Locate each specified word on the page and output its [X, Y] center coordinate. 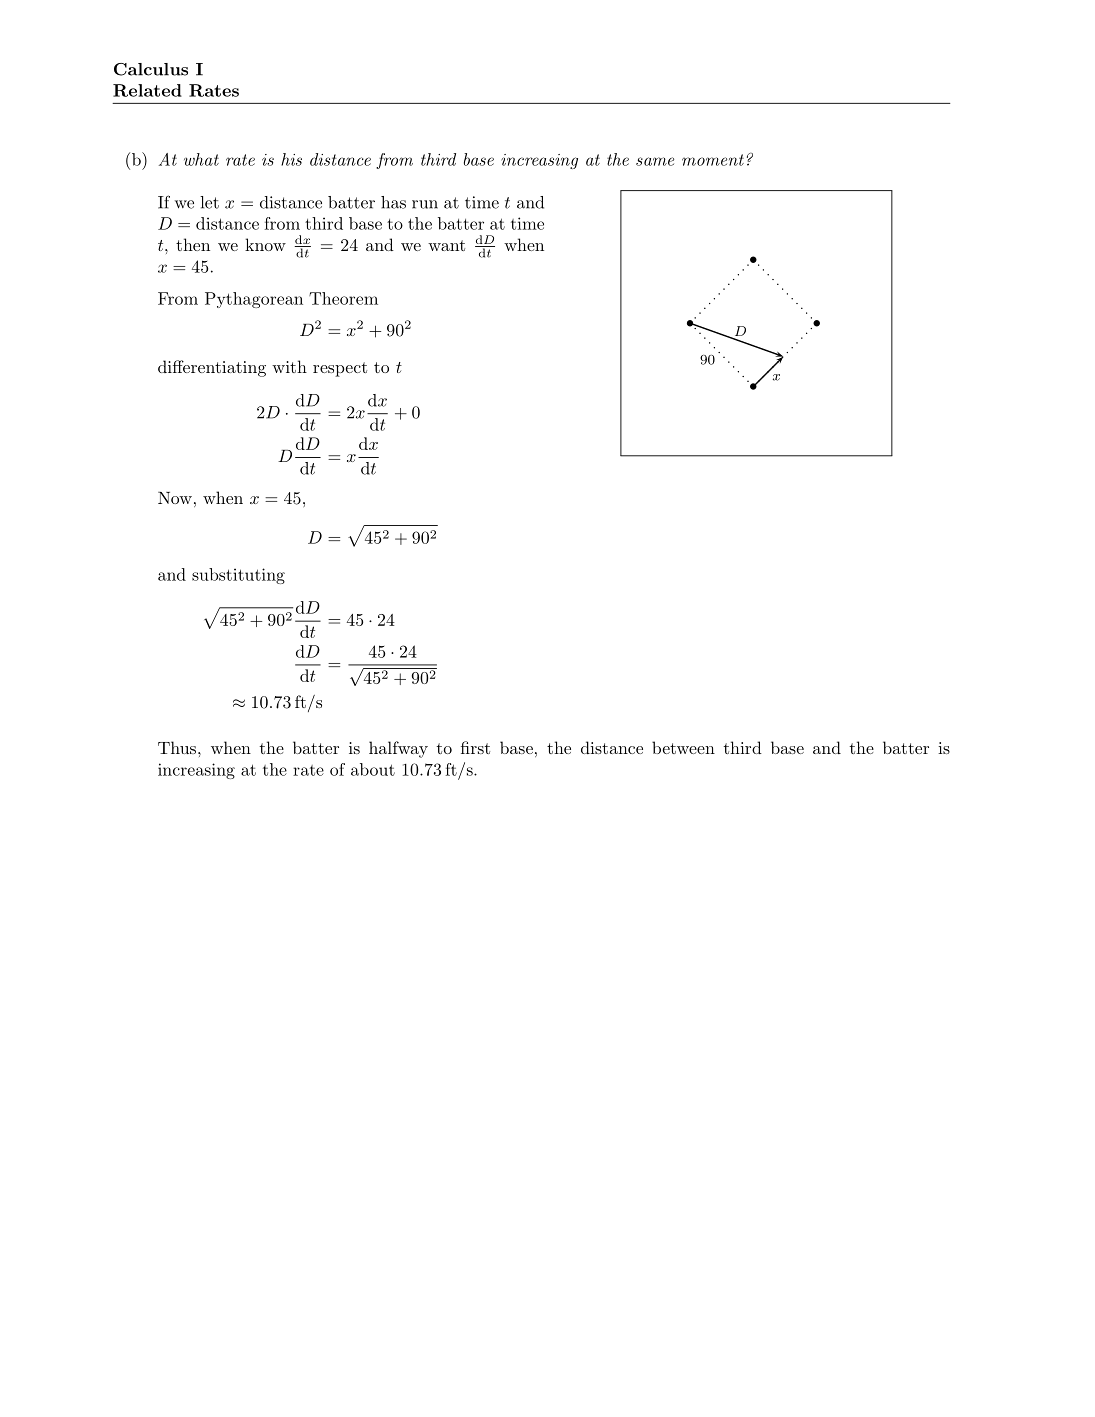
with [289, 366]
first [475, 747]
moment [713, 160]
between [683, 747]
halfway [398, 749]
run [425, 204]
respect [340, 369]
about [373, 769]
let [209, 202]
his [291, 159]
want [446, 245]
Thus [177, 747]
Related [147, 90]
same [655, 161]
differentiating [212, 368]
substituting [238, 576]
